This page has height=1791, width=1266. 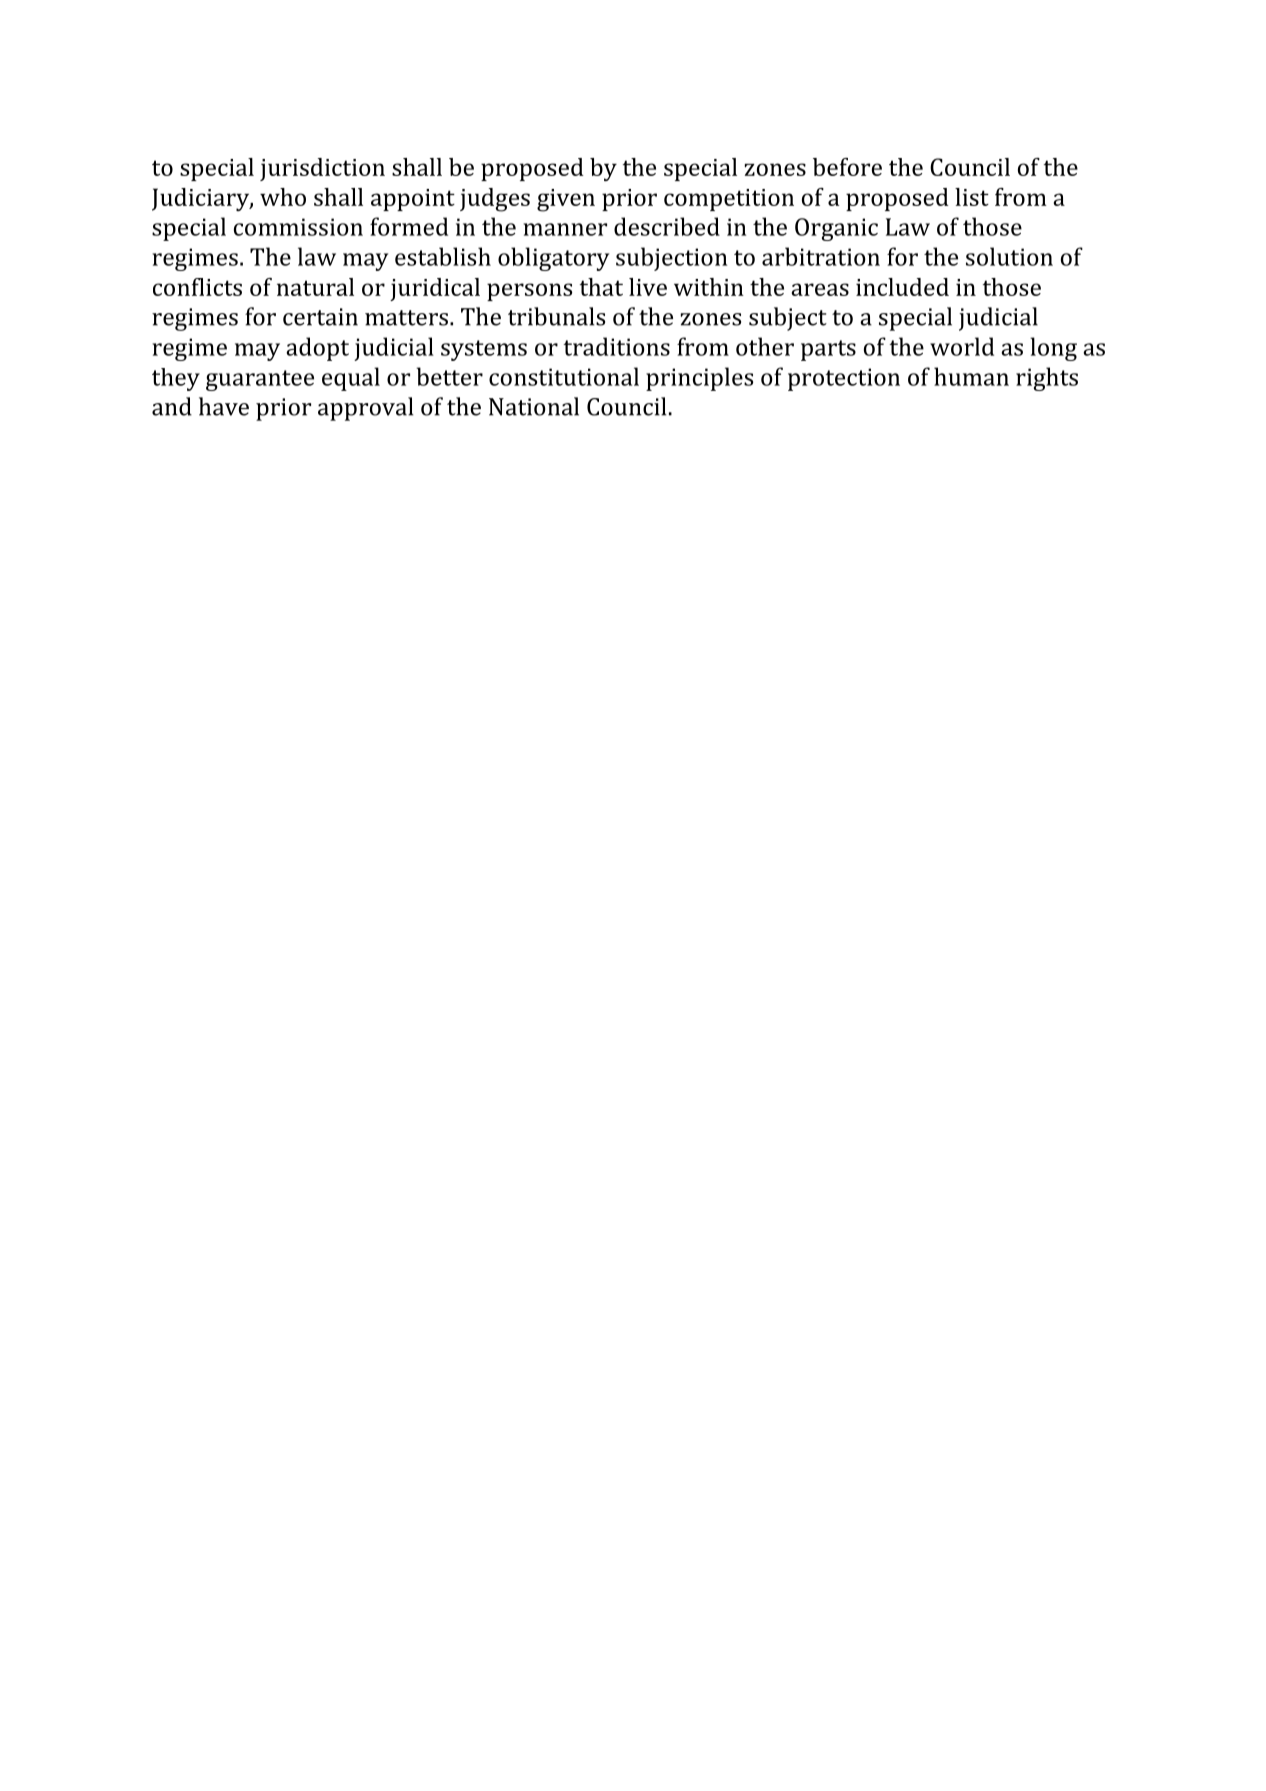 What do you see at coordinates (1009, 256) in the page?
I see `solution` at bounding box center [1009, 256].
